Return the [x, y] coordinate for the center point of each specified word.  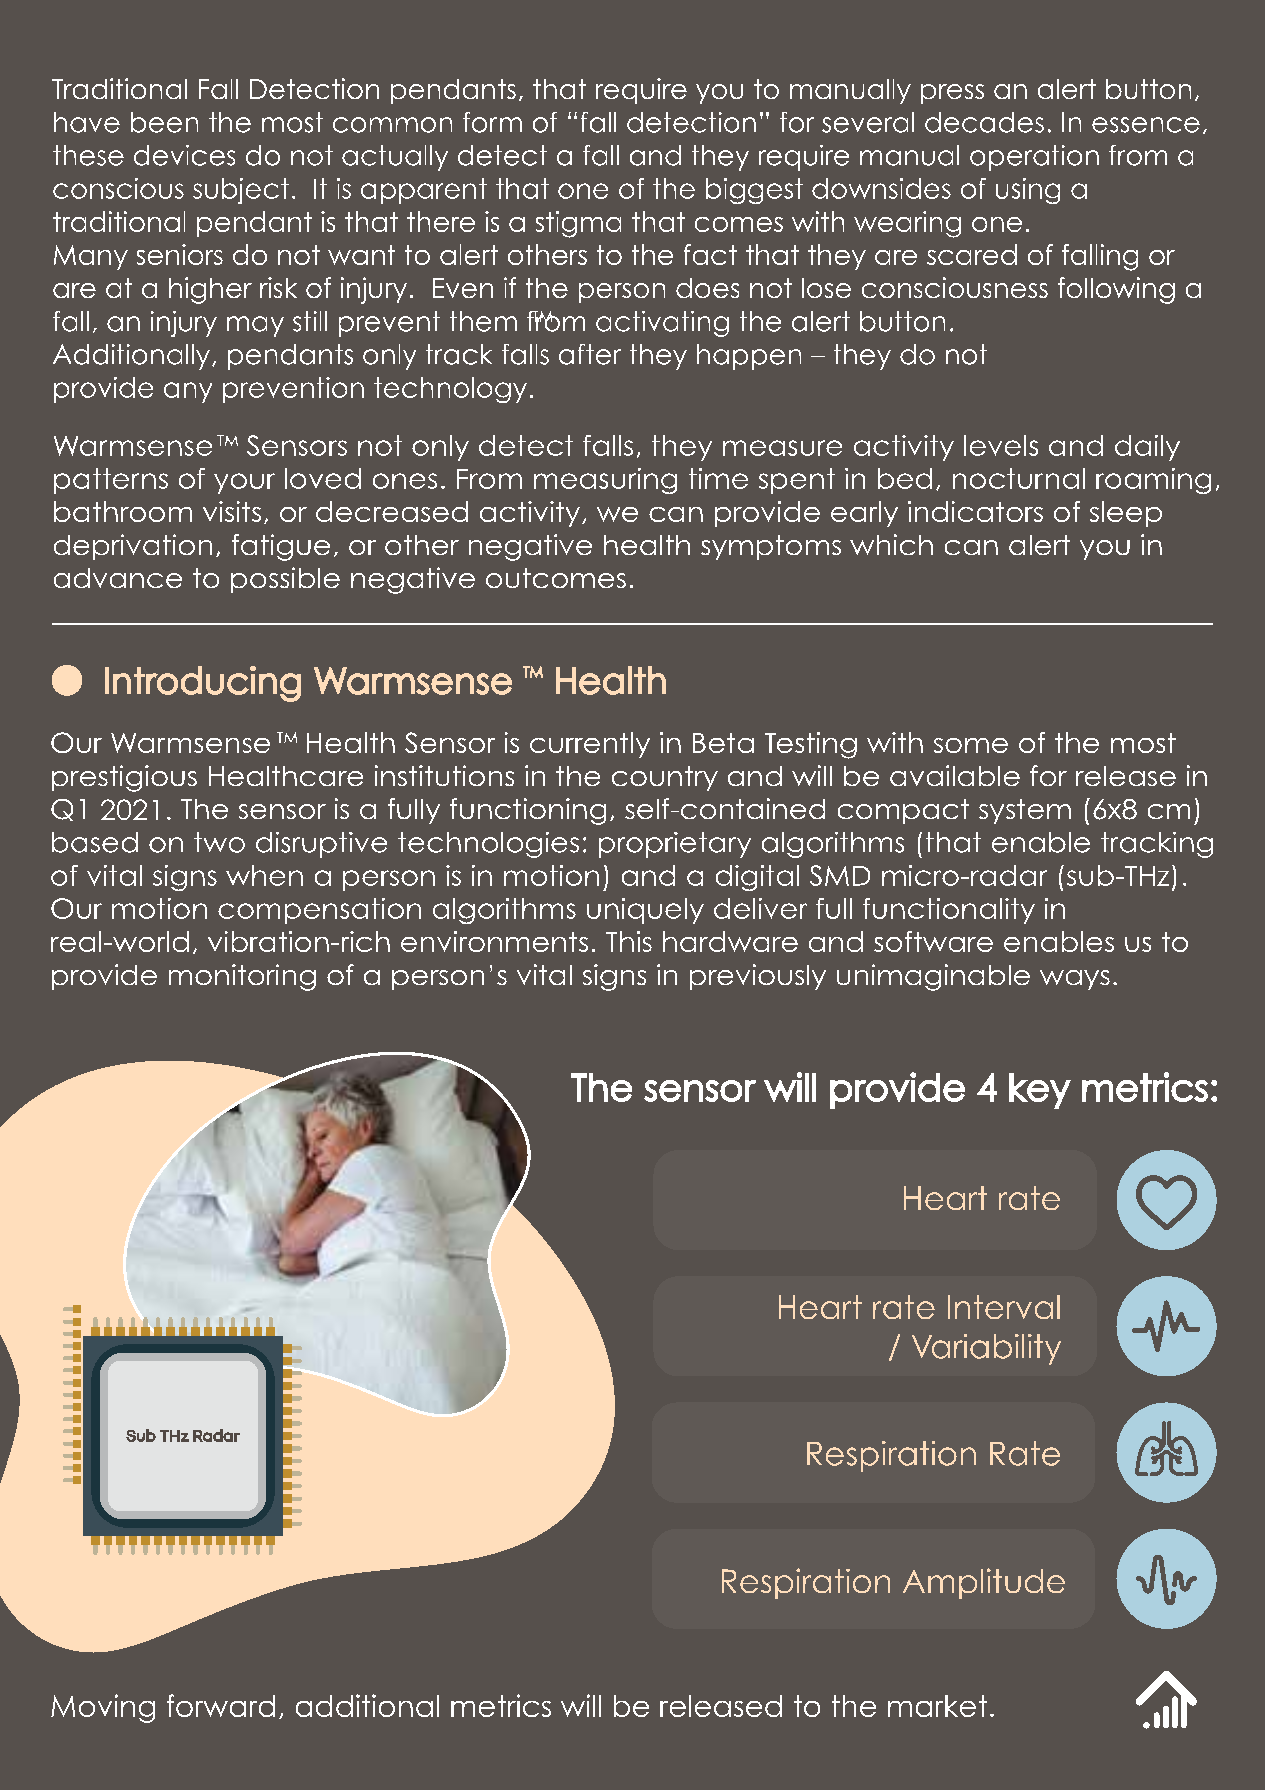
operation [1034, 158]
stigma [578, 224]
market [937, 1706]
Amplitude [984, 1583]
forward [221, 1705]
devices [184, 155]
